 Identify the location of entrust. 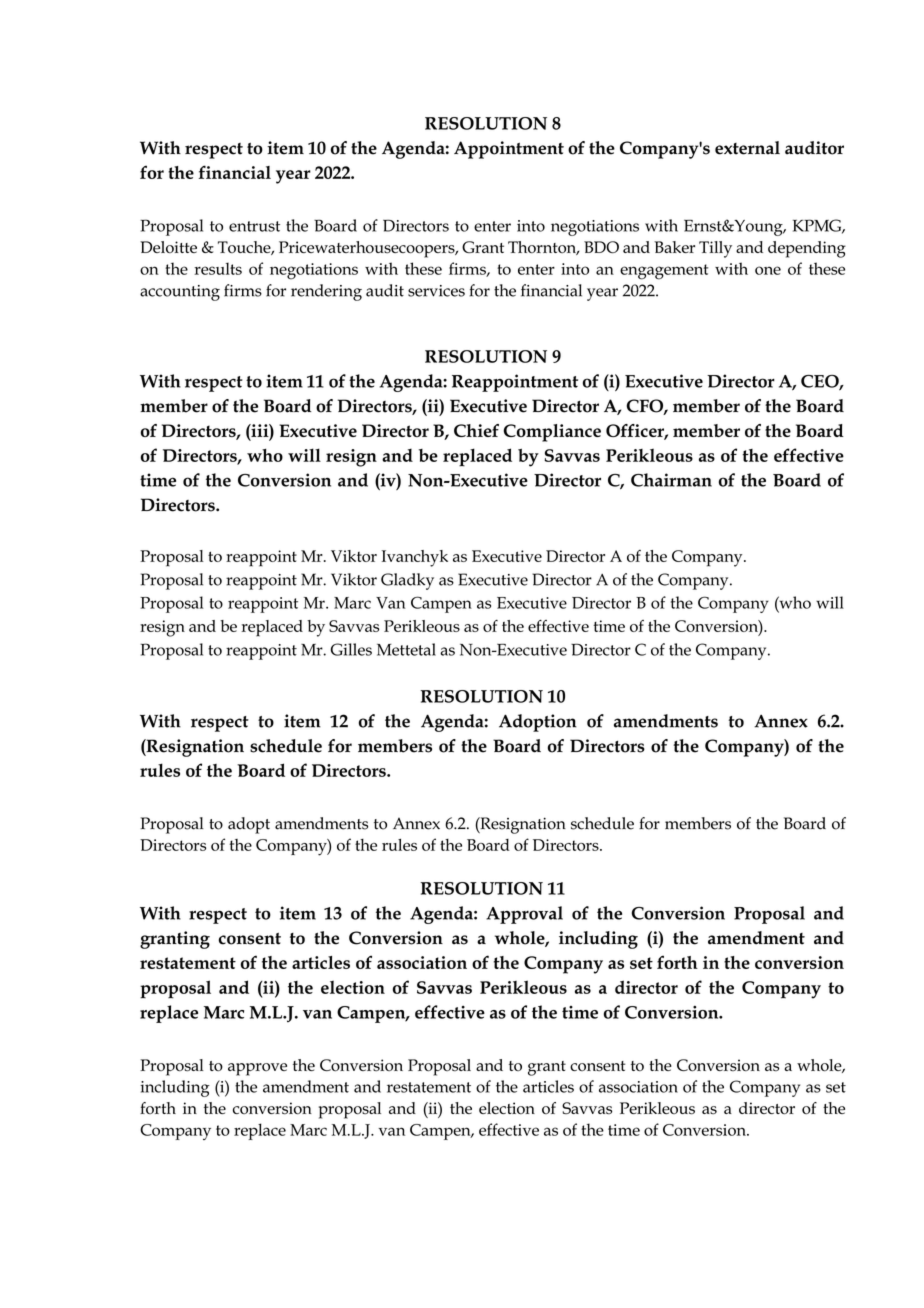
(254, 226).
